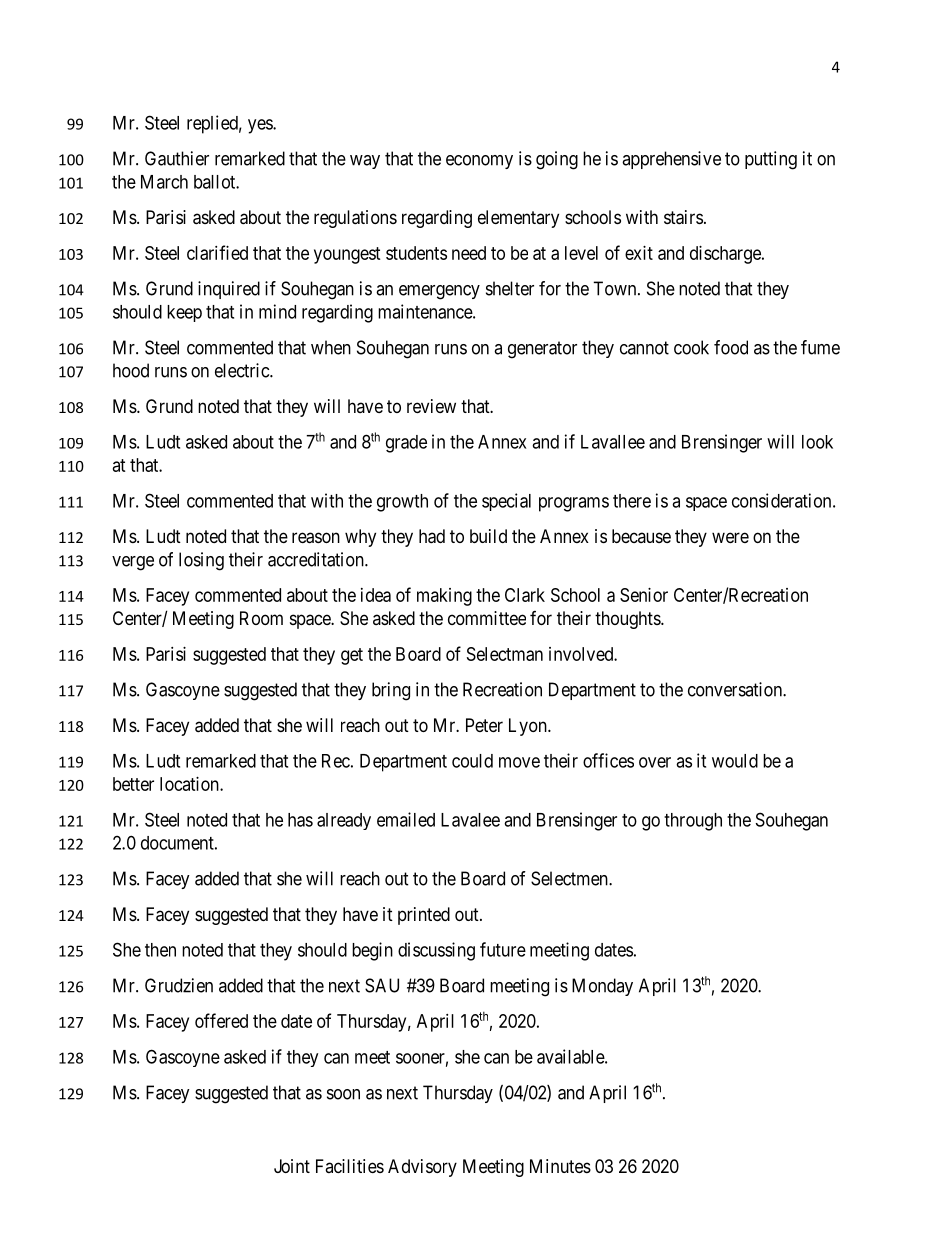  What do you see at coordinates (422, 1168) in the screenshot?
I see `Advisory` at bounding box center [422, 1168].
